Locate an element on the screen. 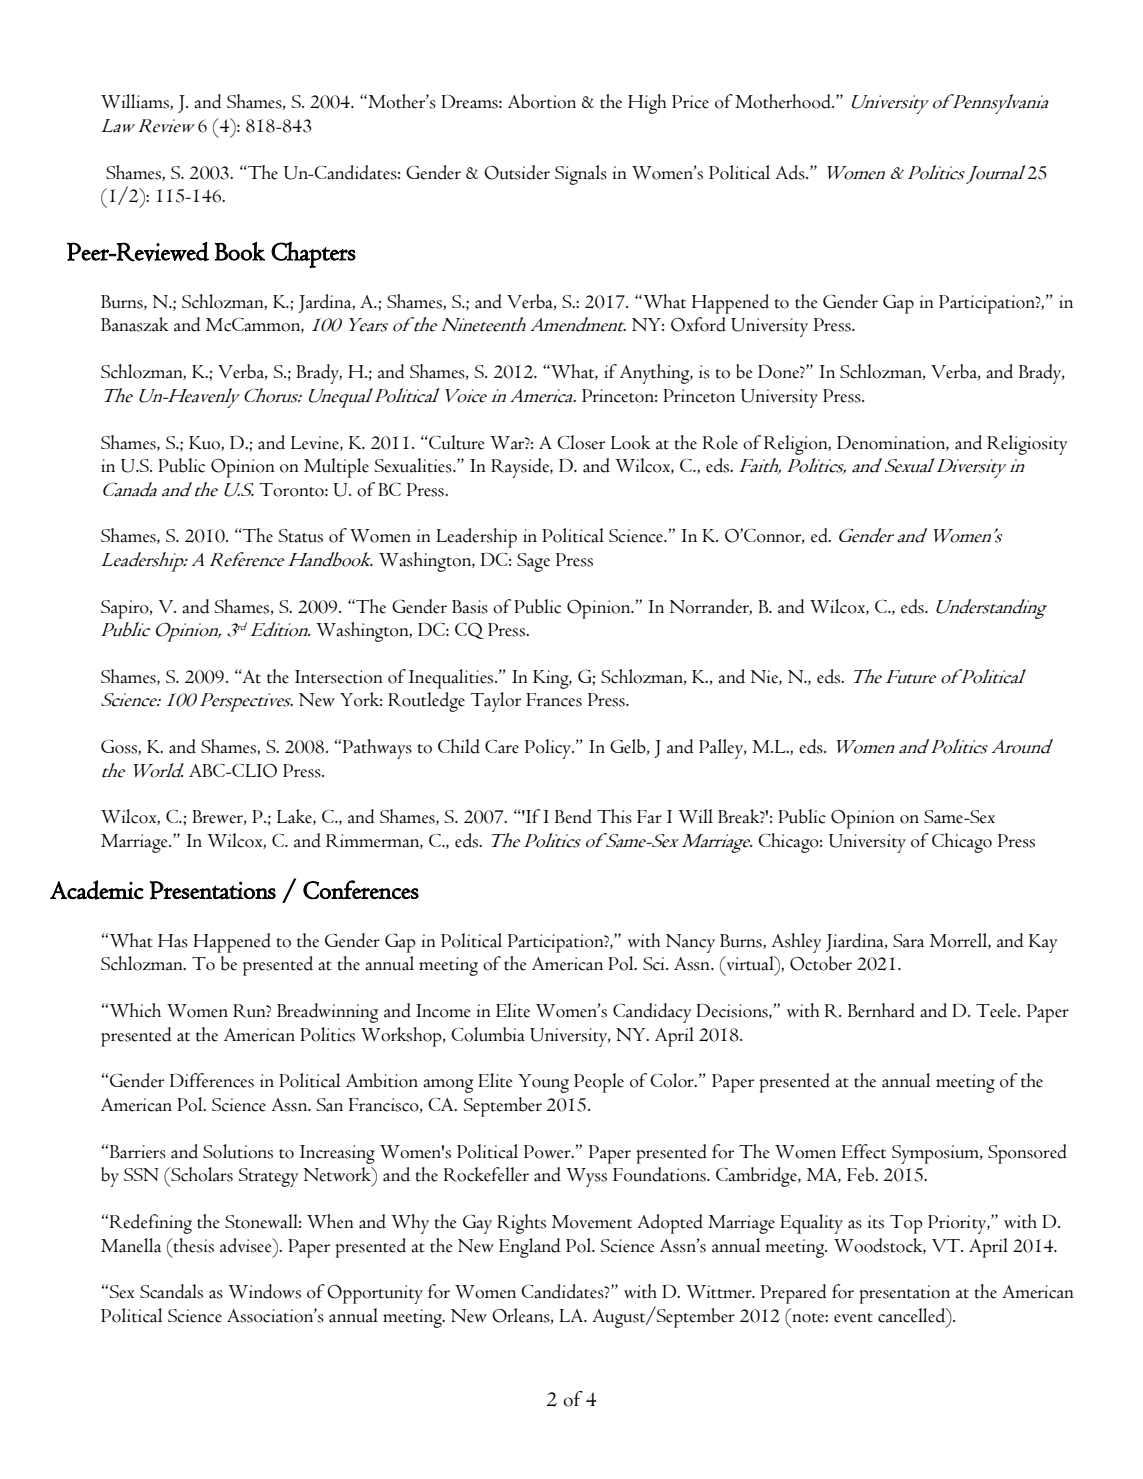  Ads is located at coordinates (791, 172).
